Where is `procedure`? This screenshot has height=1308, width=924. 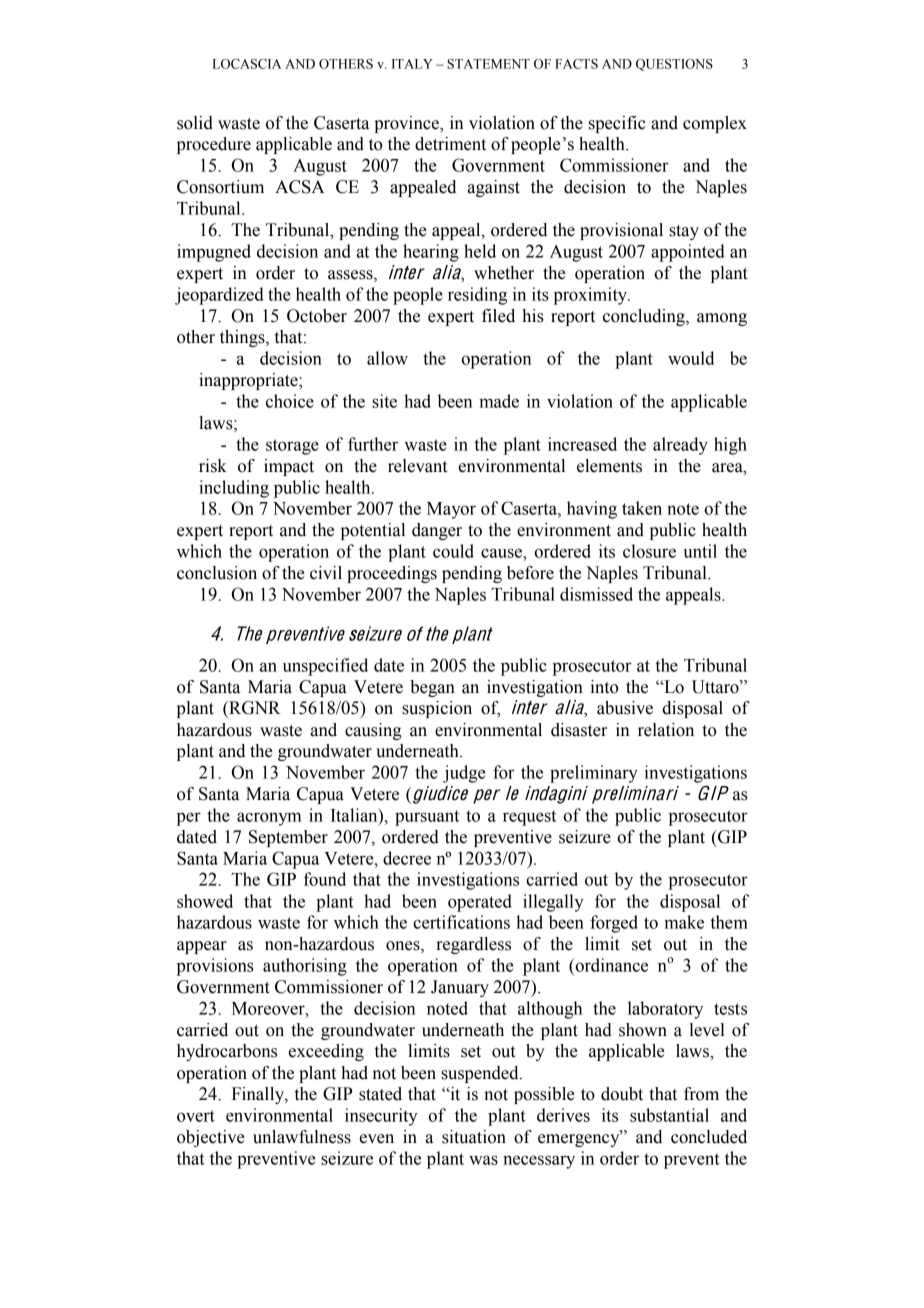
procedure is located at coordinates (214, 145).
